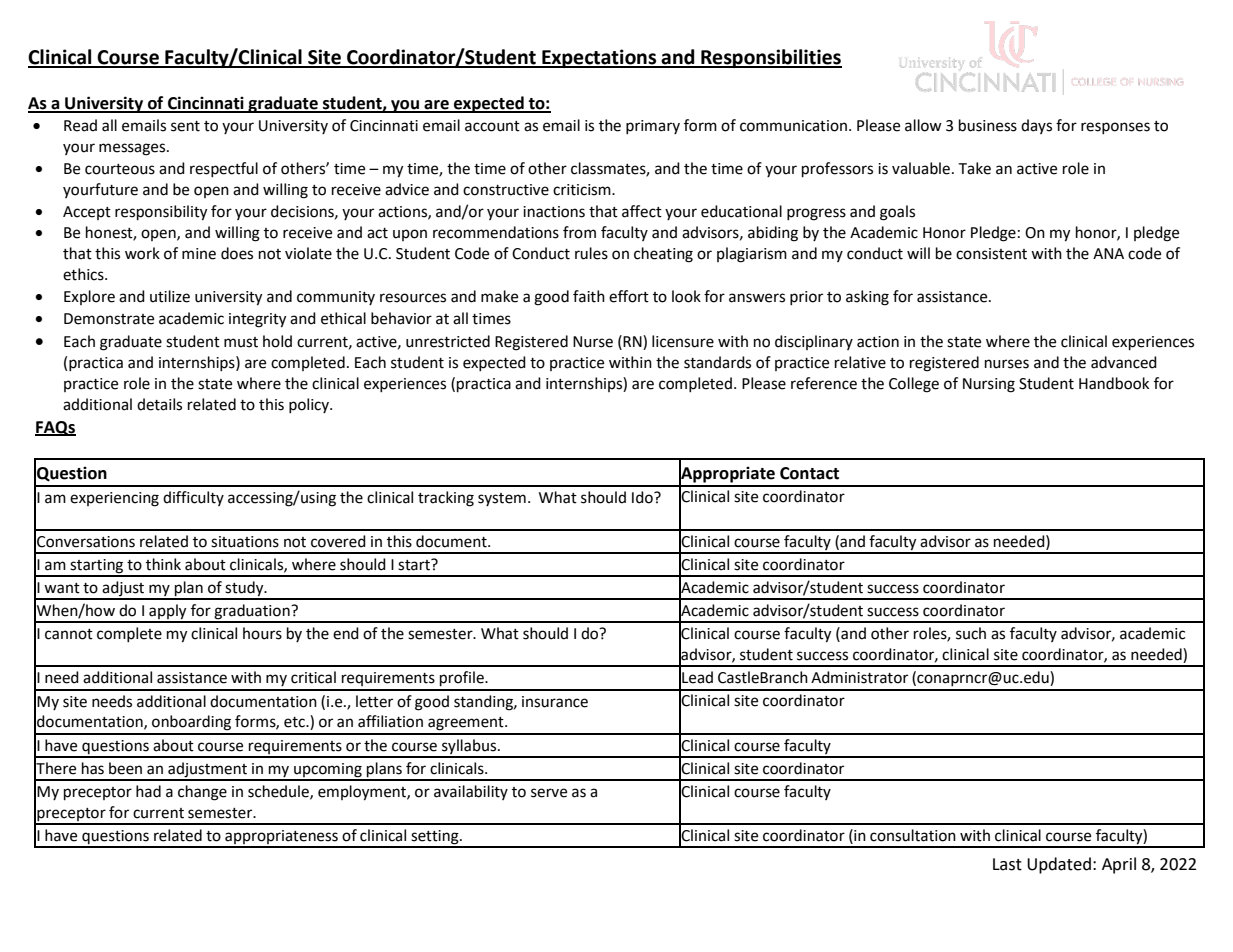 The width and height of the image is (1233, 952). I want to click on consistent, so click(991, 254).
